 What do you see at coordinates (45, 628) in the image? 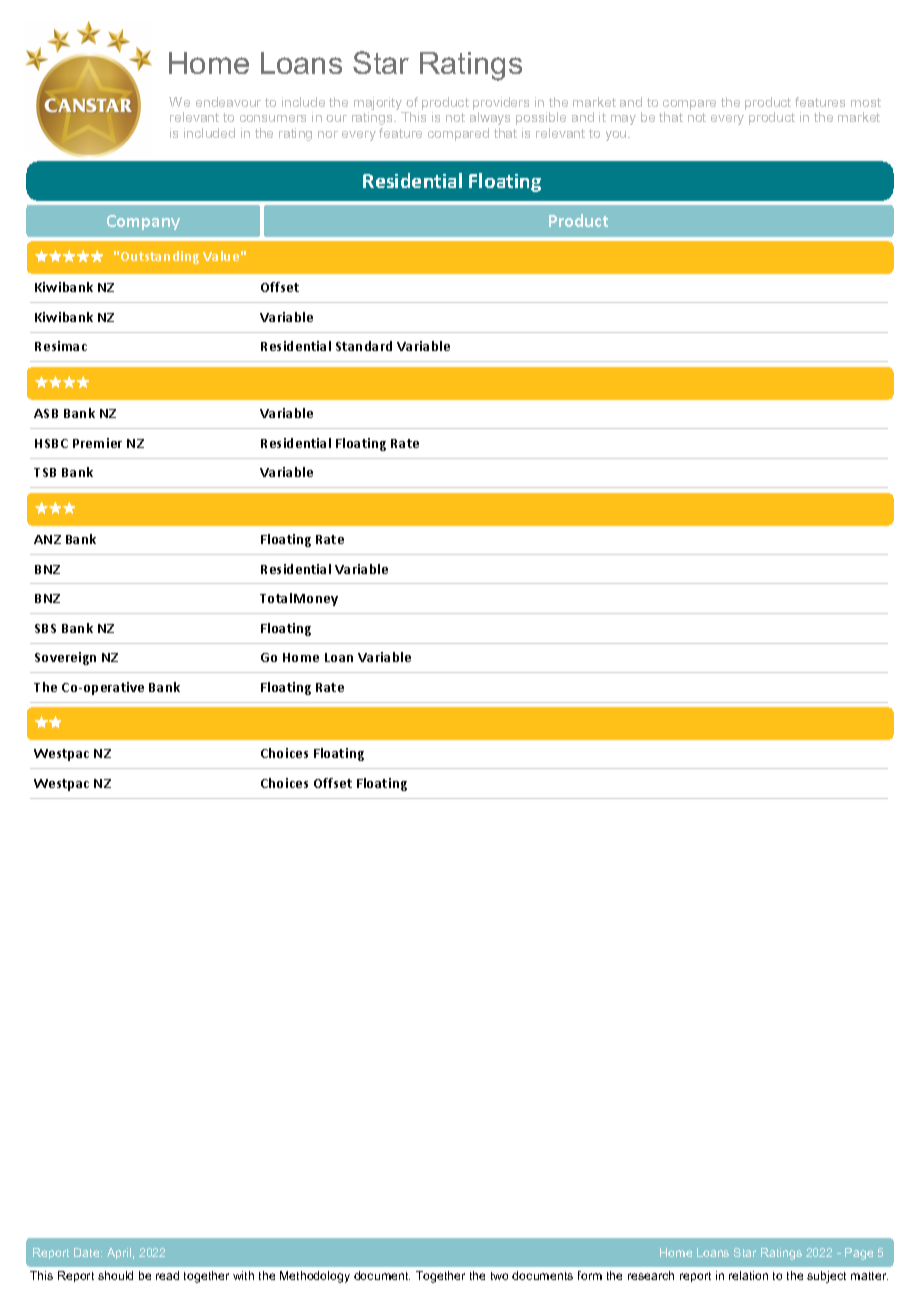
I see `SBS` at bounding box center [45, 628].
